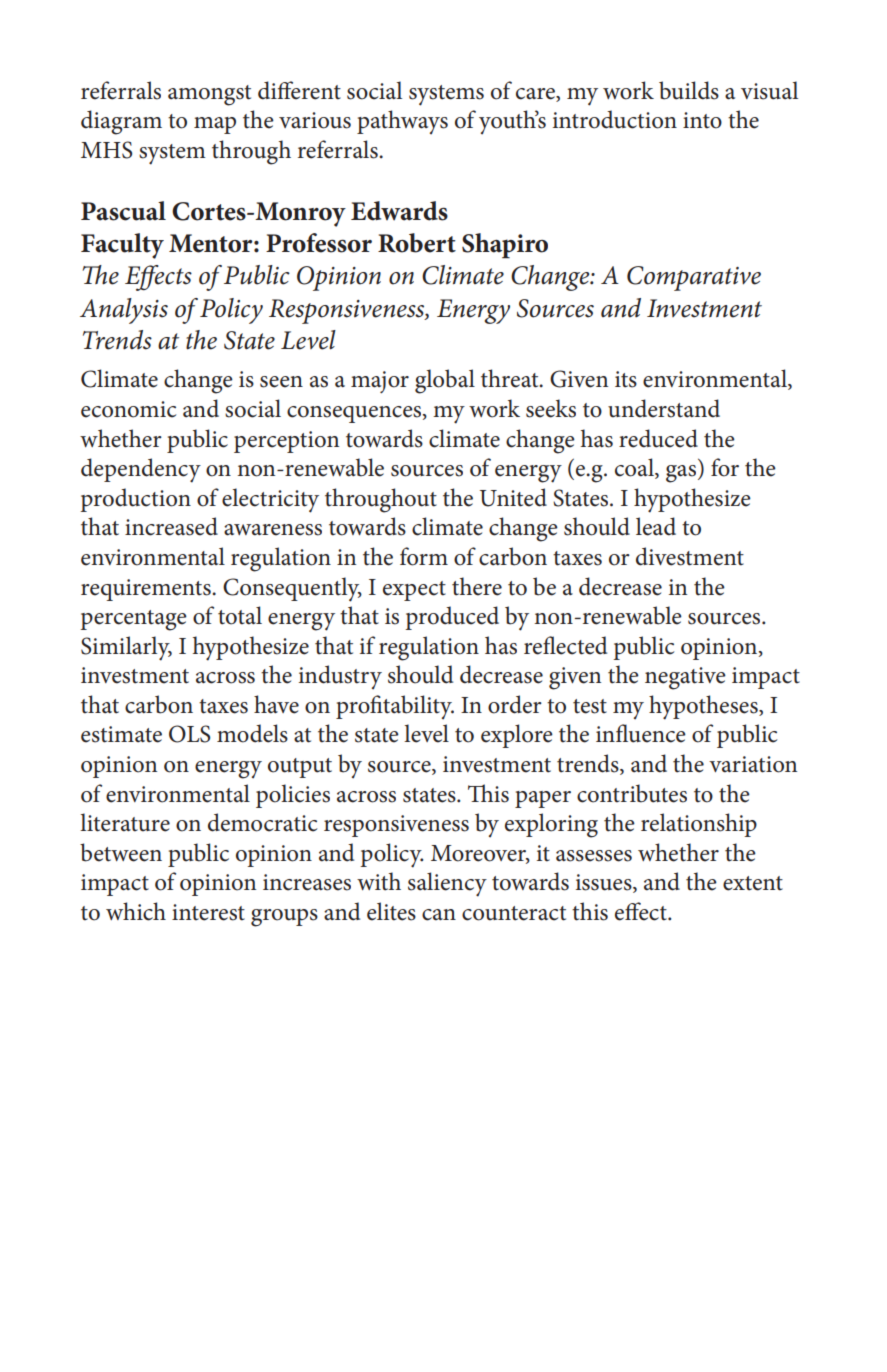 This screenshot has height=1372, width=887. What do you see at coordinates (208, 912) in the screenshot?
I see `interest` at bounding box center [208, 912].
